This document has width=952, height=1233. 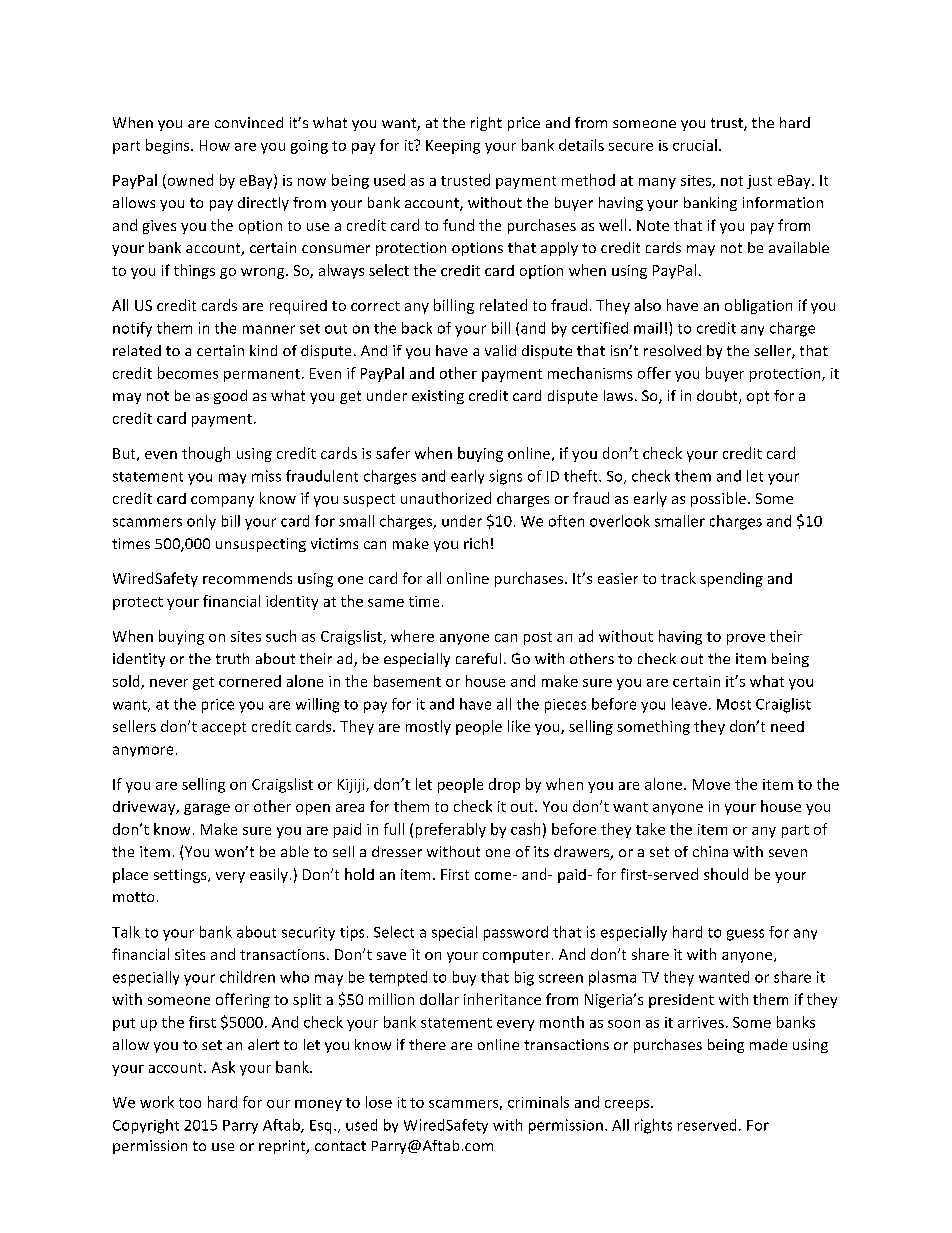 What do you see at coordinates (232, 658) in the document?
I see `truth` at bounding box center [232, 658].
